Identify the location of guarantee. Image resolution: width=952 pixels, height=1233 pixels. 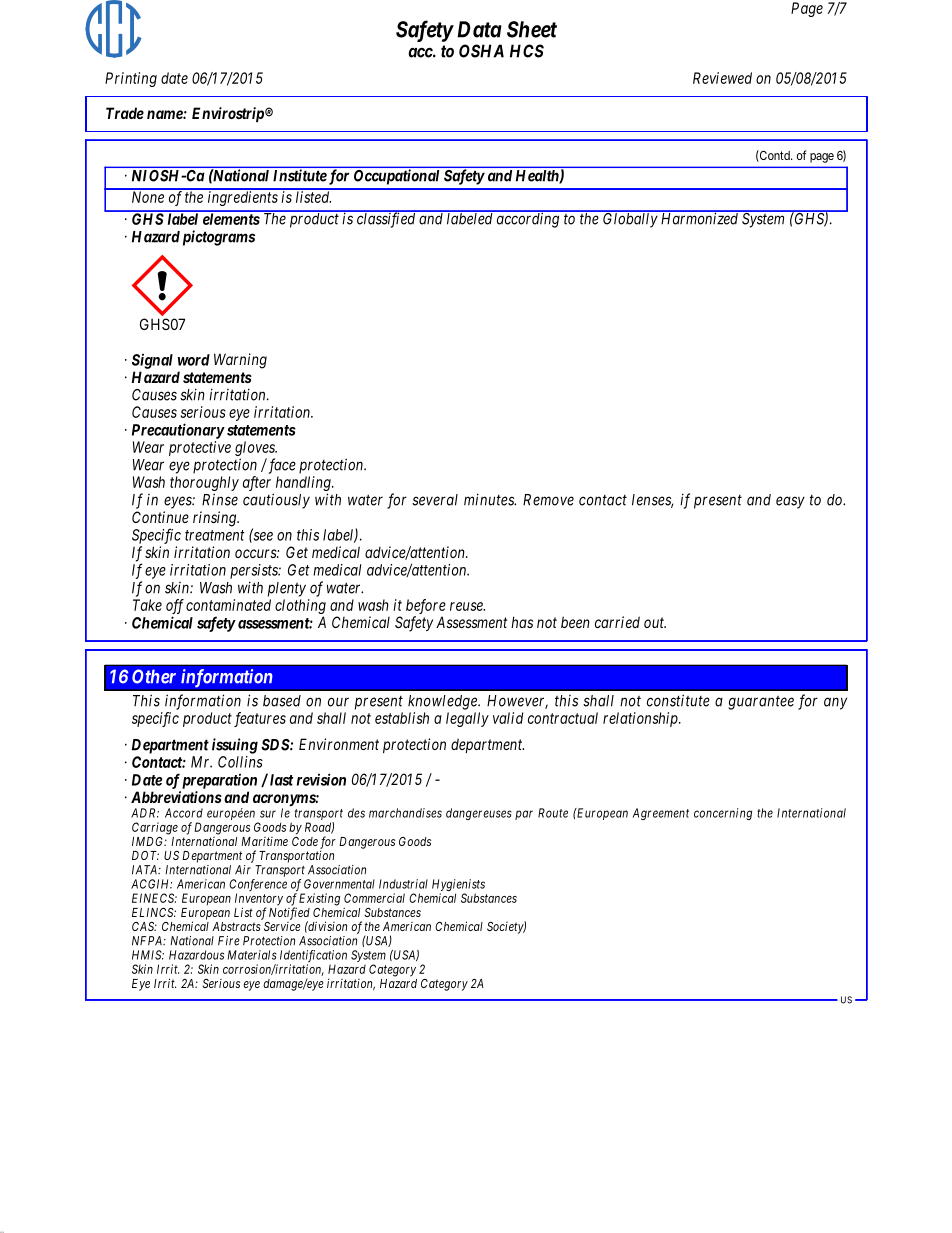
(761, 703).
